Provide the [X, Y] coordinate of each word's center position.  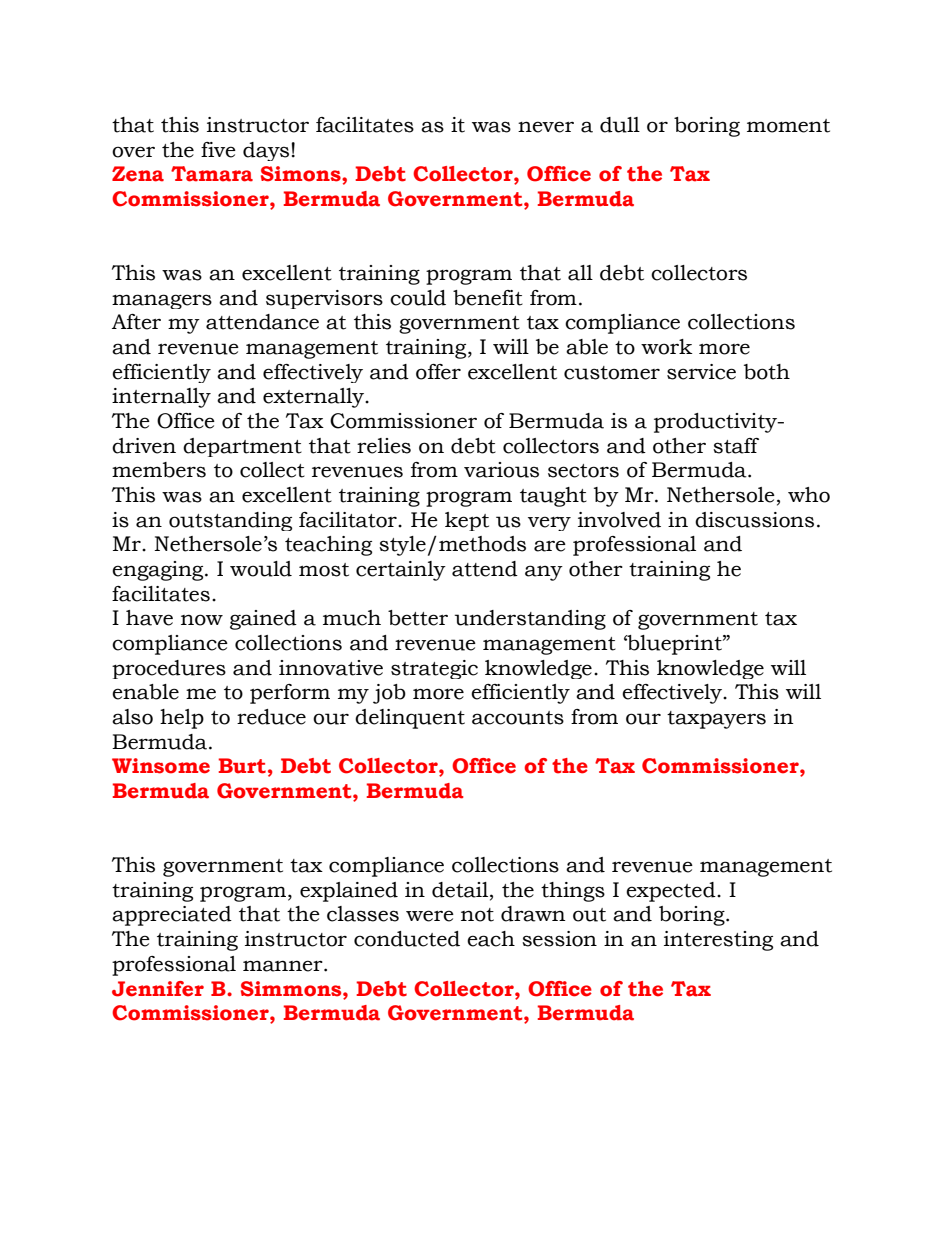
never [546, 127]
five [218, 150]
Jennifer [158, 989]
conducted [407, 939]
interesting [718, 941]
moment [788, 126]
